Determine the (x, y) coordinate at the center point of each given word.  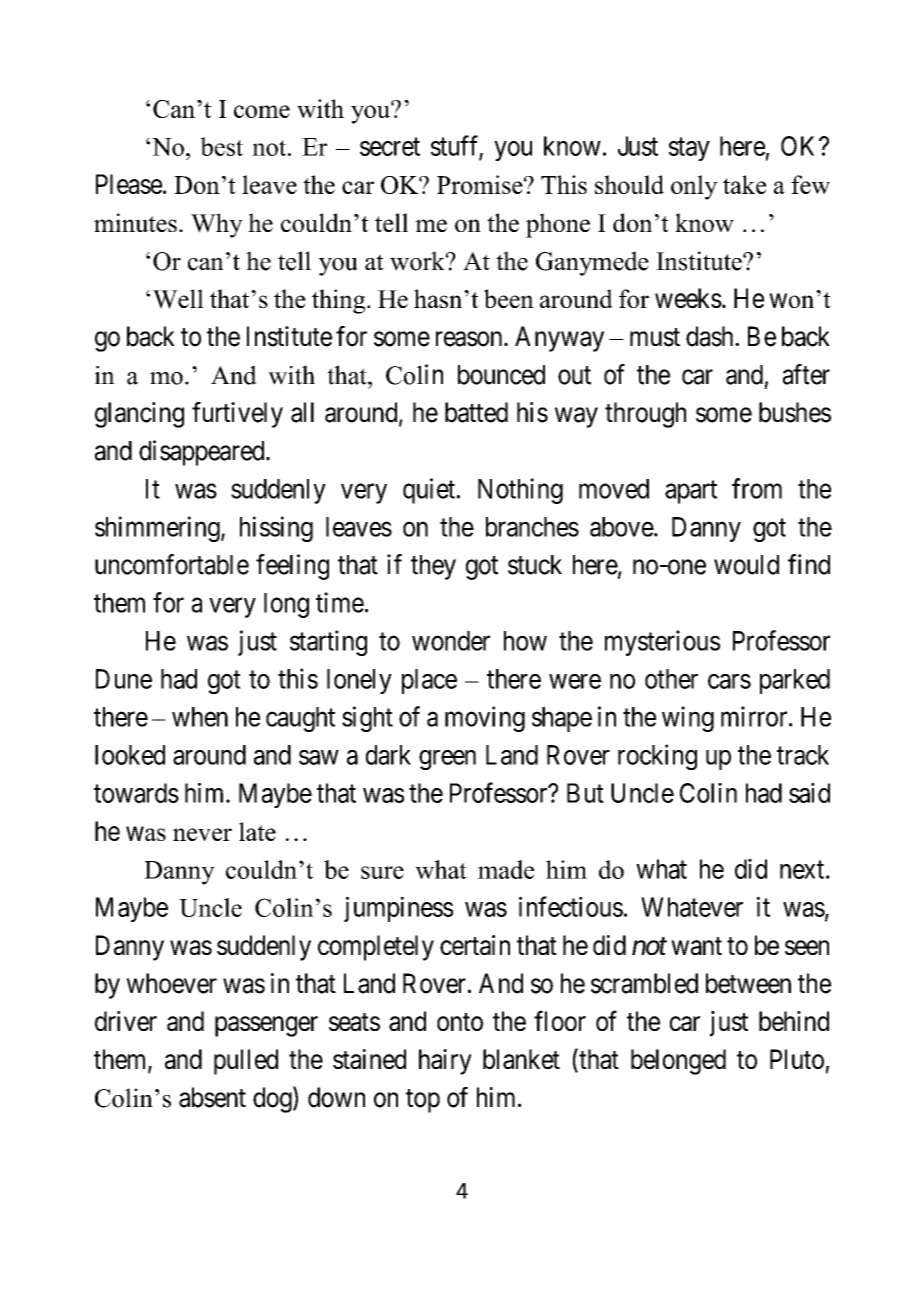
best (221, 146)
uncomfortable (172, 564)
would (746, 565)
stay (689, 149)
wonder (451, 641)
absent (212, 1097)
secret (390, 147)
